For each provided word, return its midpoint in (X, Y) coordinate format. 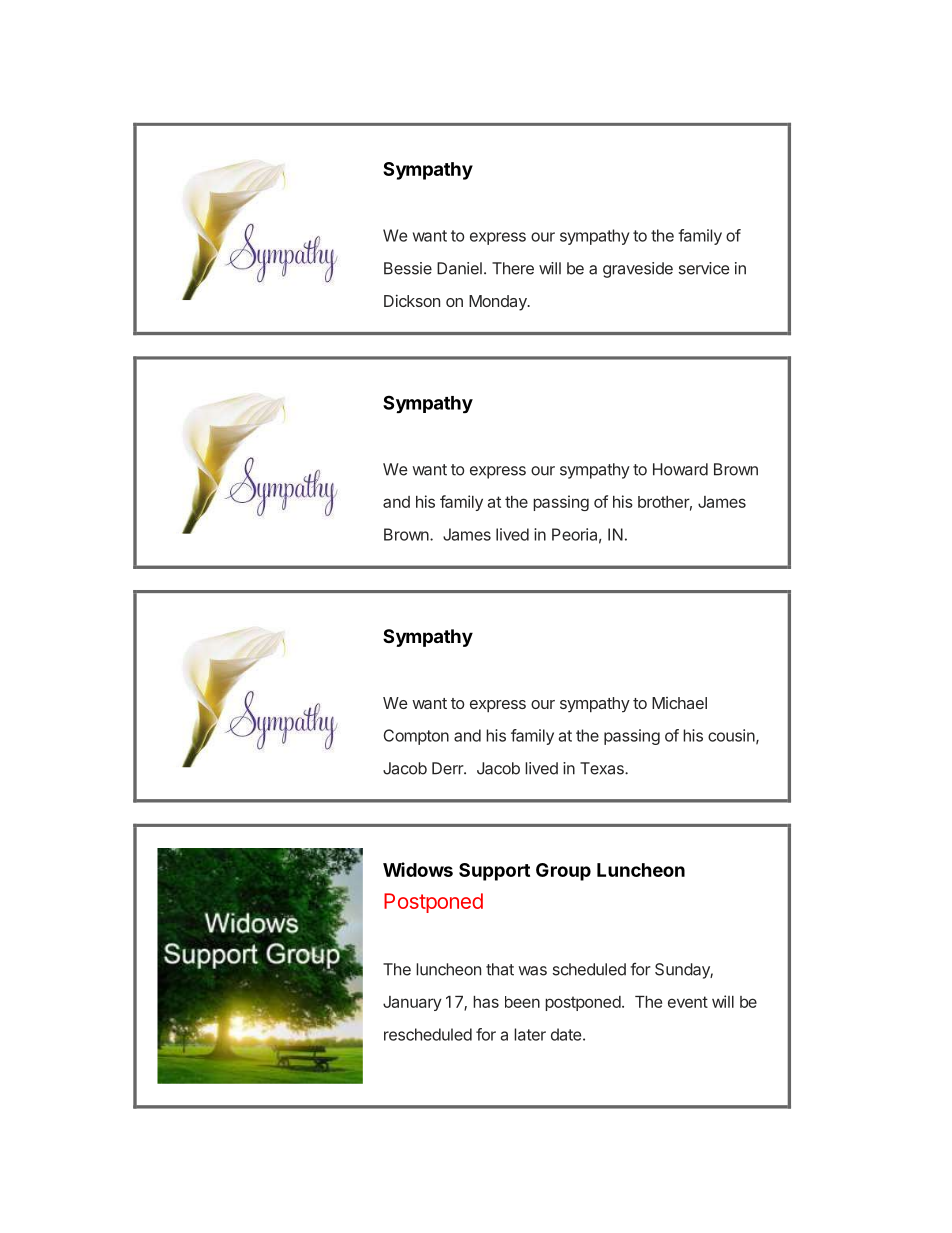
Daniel (459, 268)
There (513, 268)
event (688, 1002)
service (704, 268)
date (566, 1034)
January (412, 1003)
